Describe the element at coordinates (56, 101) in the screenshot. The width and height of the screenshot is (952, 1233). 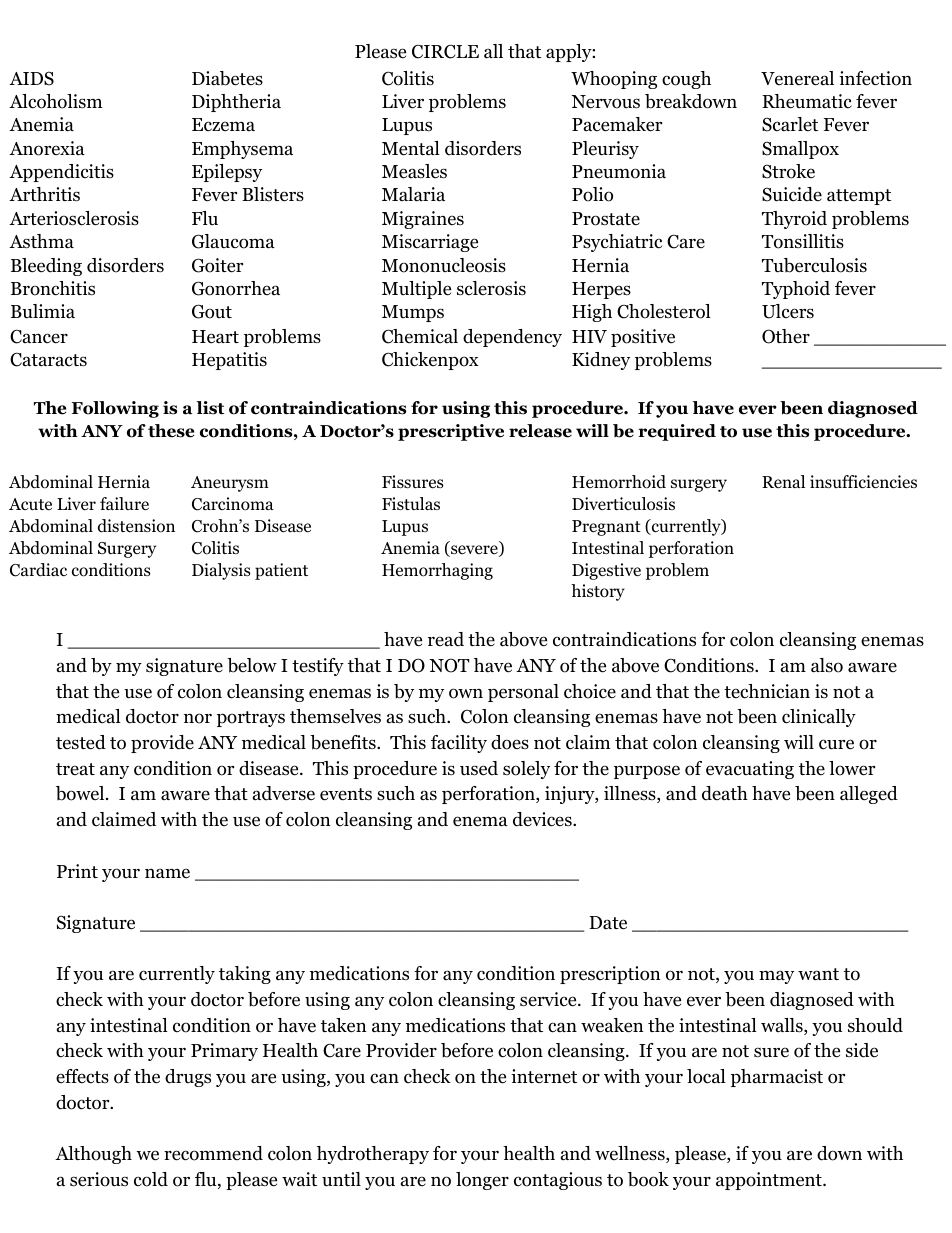
I see `Alcoholism` at that location.
